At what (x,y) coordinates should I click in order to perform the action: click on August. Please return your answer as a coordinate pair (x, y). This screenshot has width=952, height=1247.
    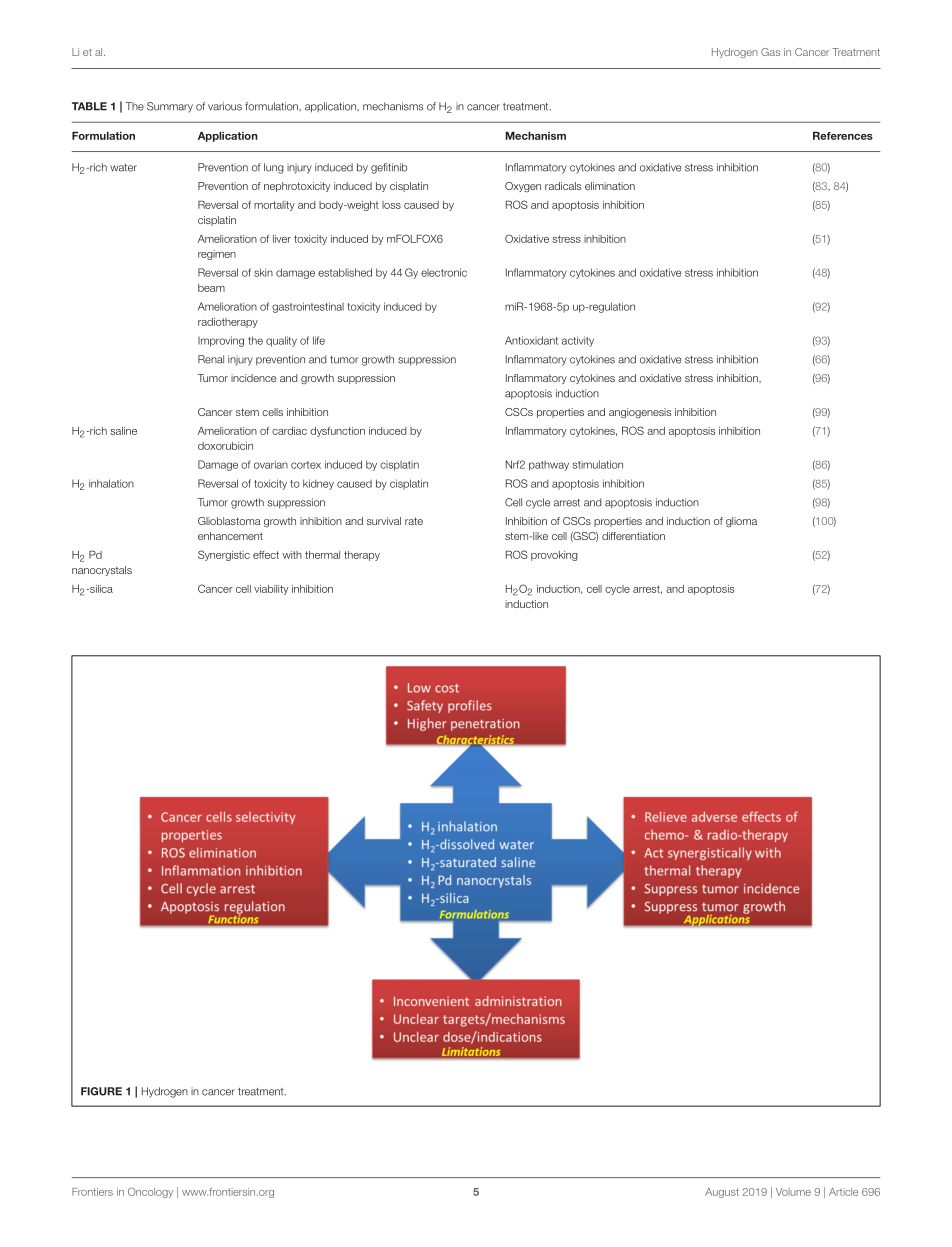
    Looking at the image, I should click on (722, 1193).
